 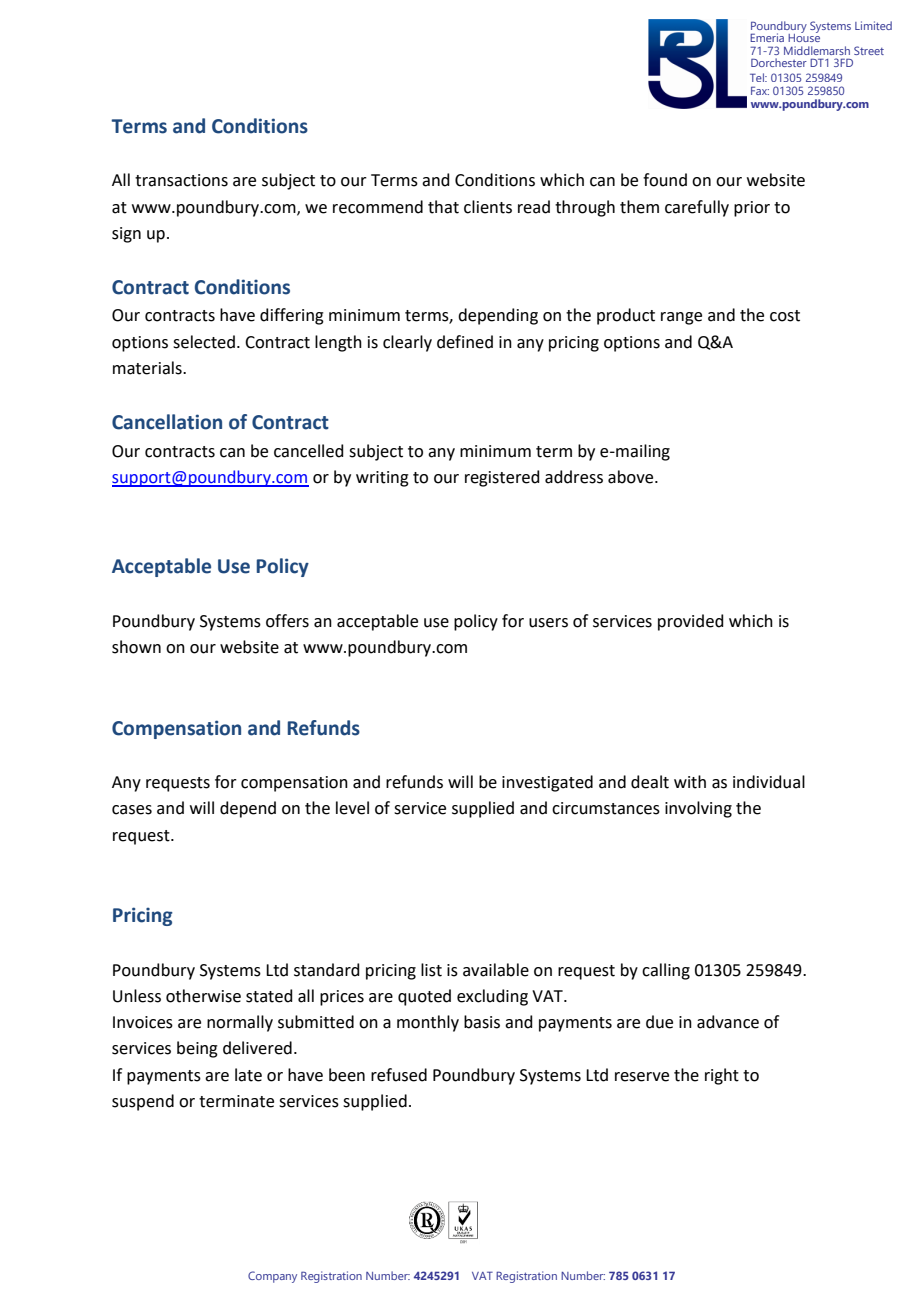 What do you see at coordinates (272, 1277) in the document?
I see `Company` at bounding box center [272, 1277].
